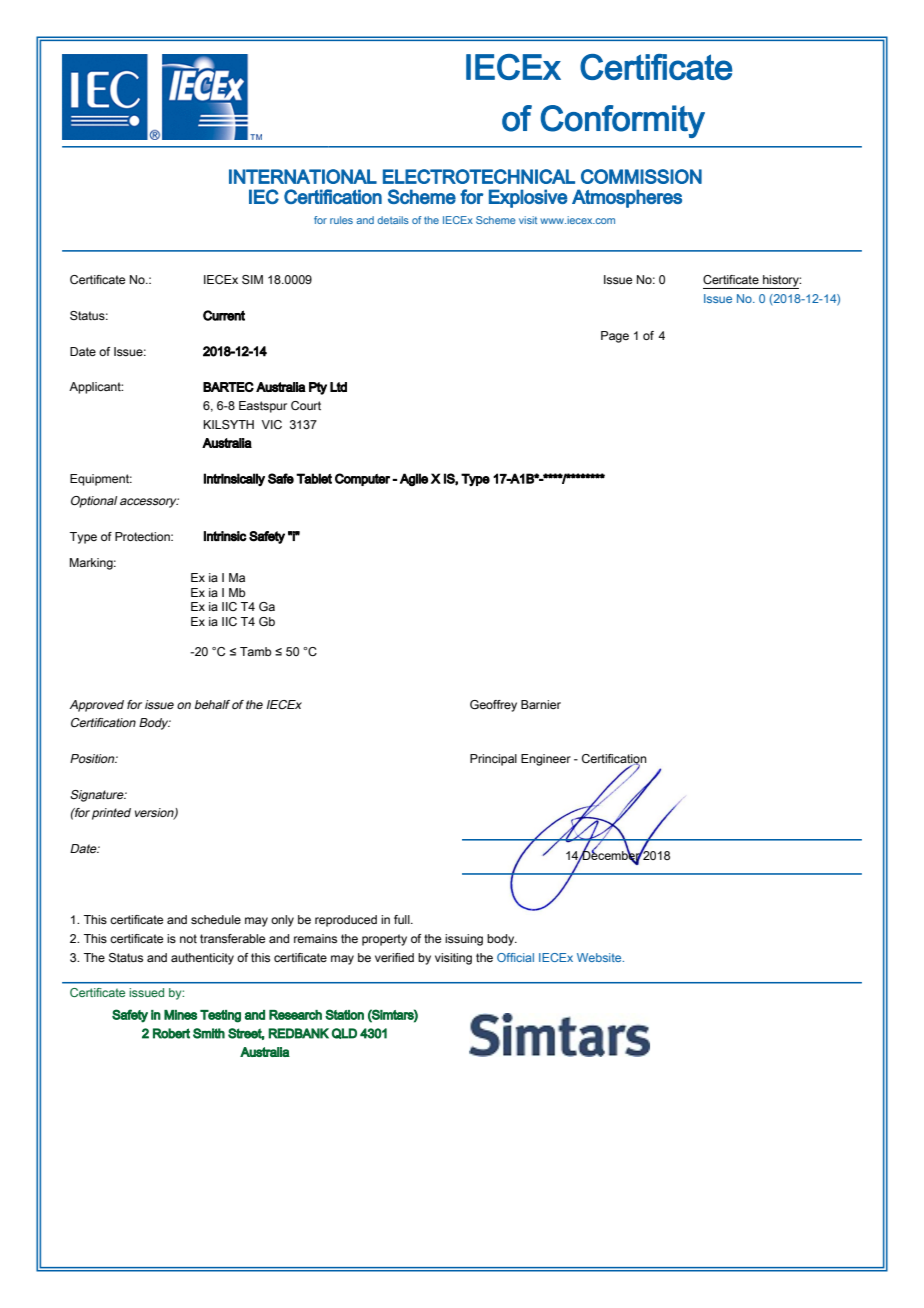  What do you see at coordinates (393, 220) in the image?
I see `details` at bounding box center [393, 220].
